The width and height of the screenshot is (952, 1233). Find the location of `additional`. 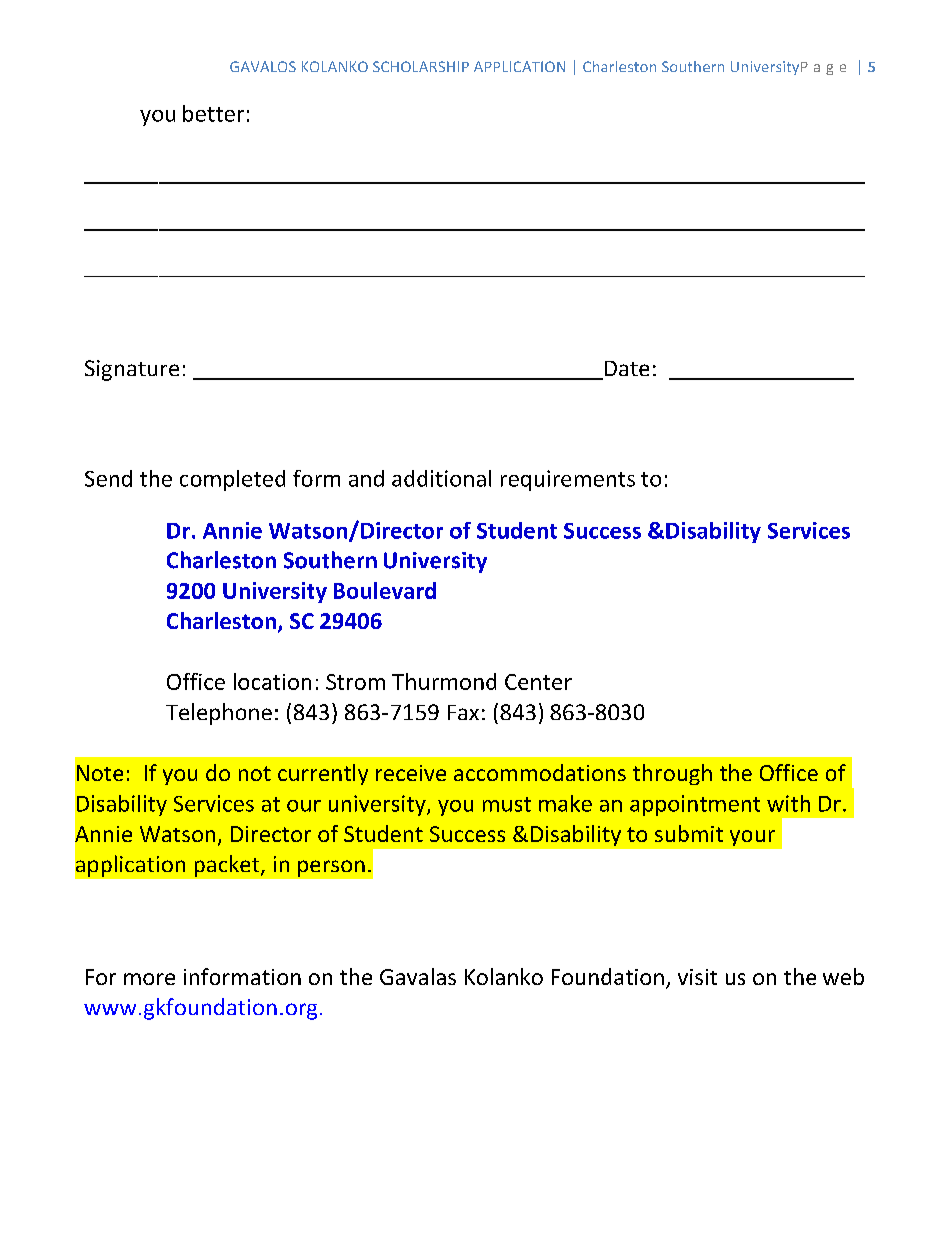

additional is located at coordinates (441, 478).
